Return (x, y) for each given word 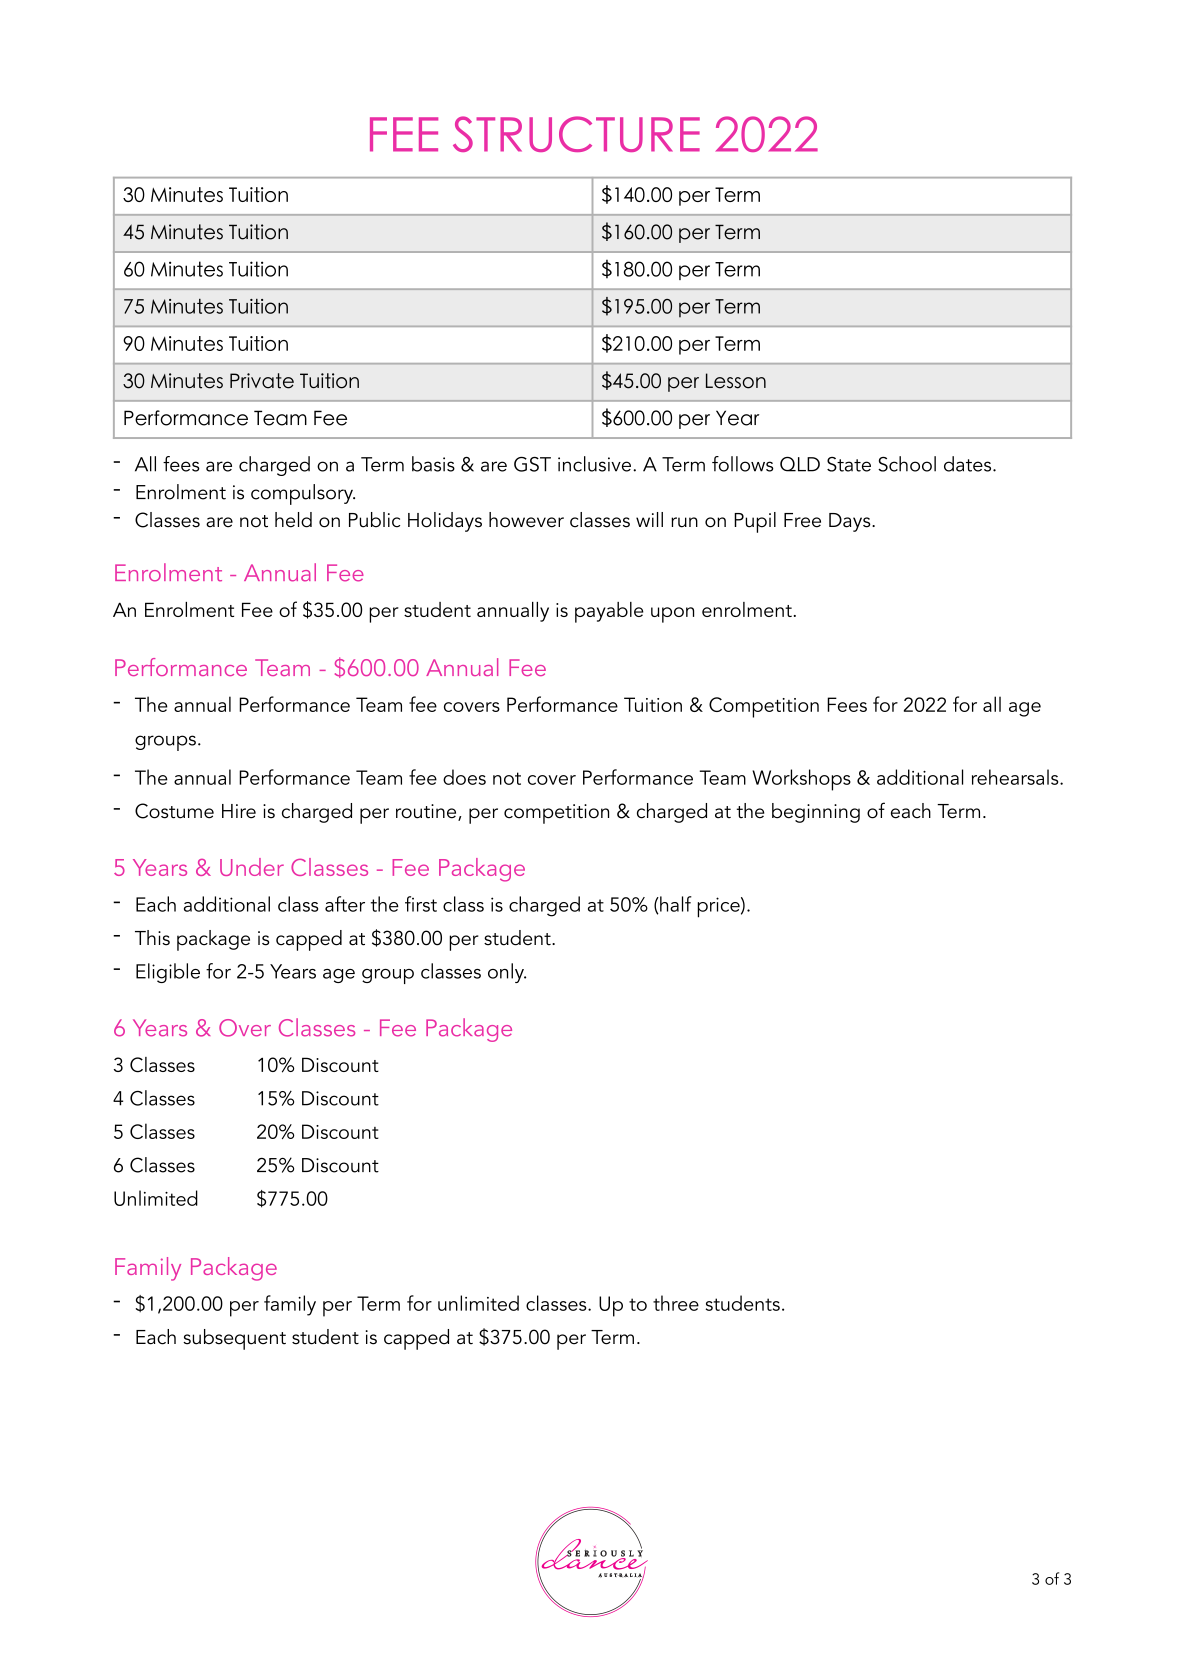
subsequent (234, 1339)
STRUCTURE (576, 134)
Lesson (736, 381)
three (676, 1303)
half (675, 905)
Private (262, 381)
